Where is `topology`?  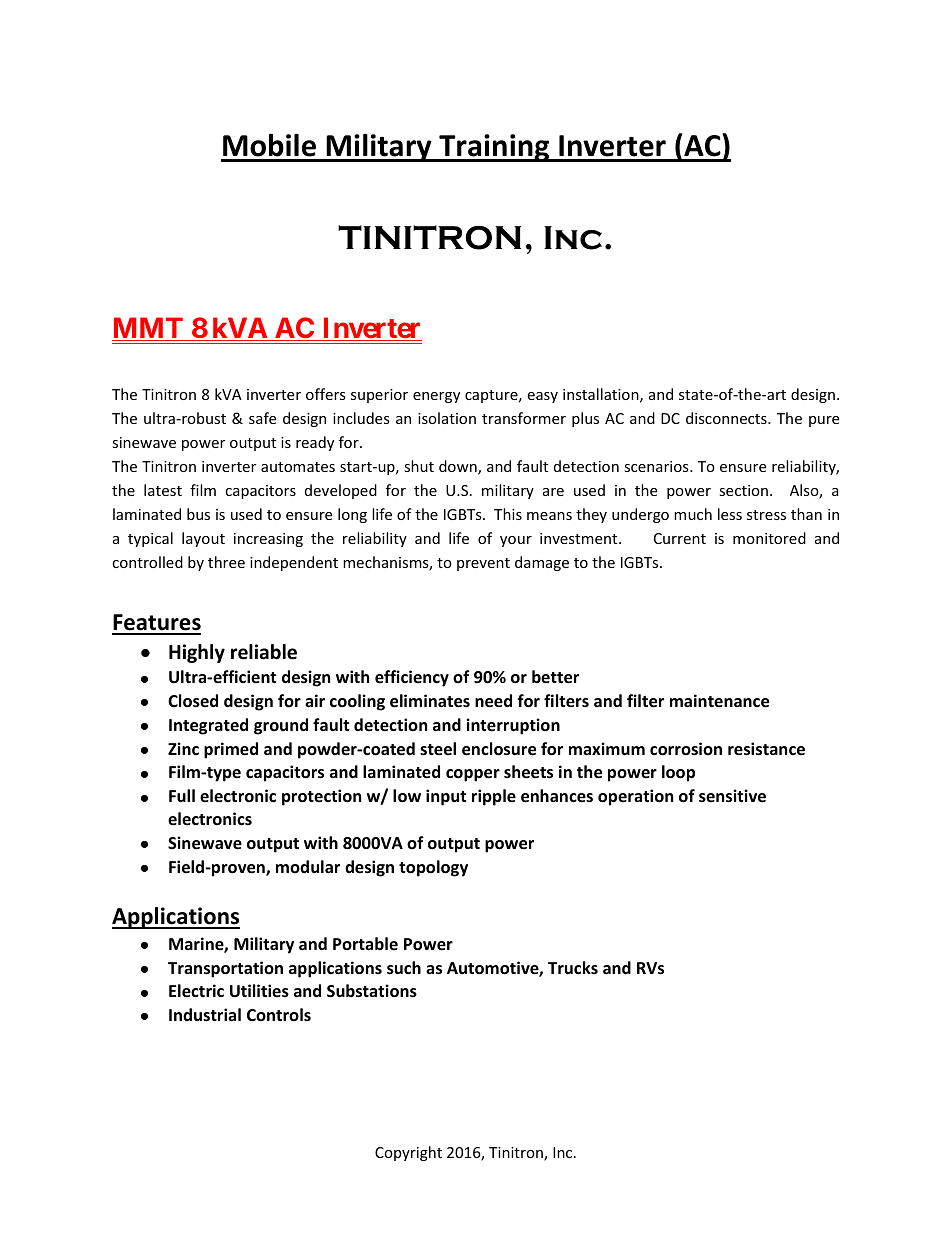 topology is located at coordinates (433, 868).
